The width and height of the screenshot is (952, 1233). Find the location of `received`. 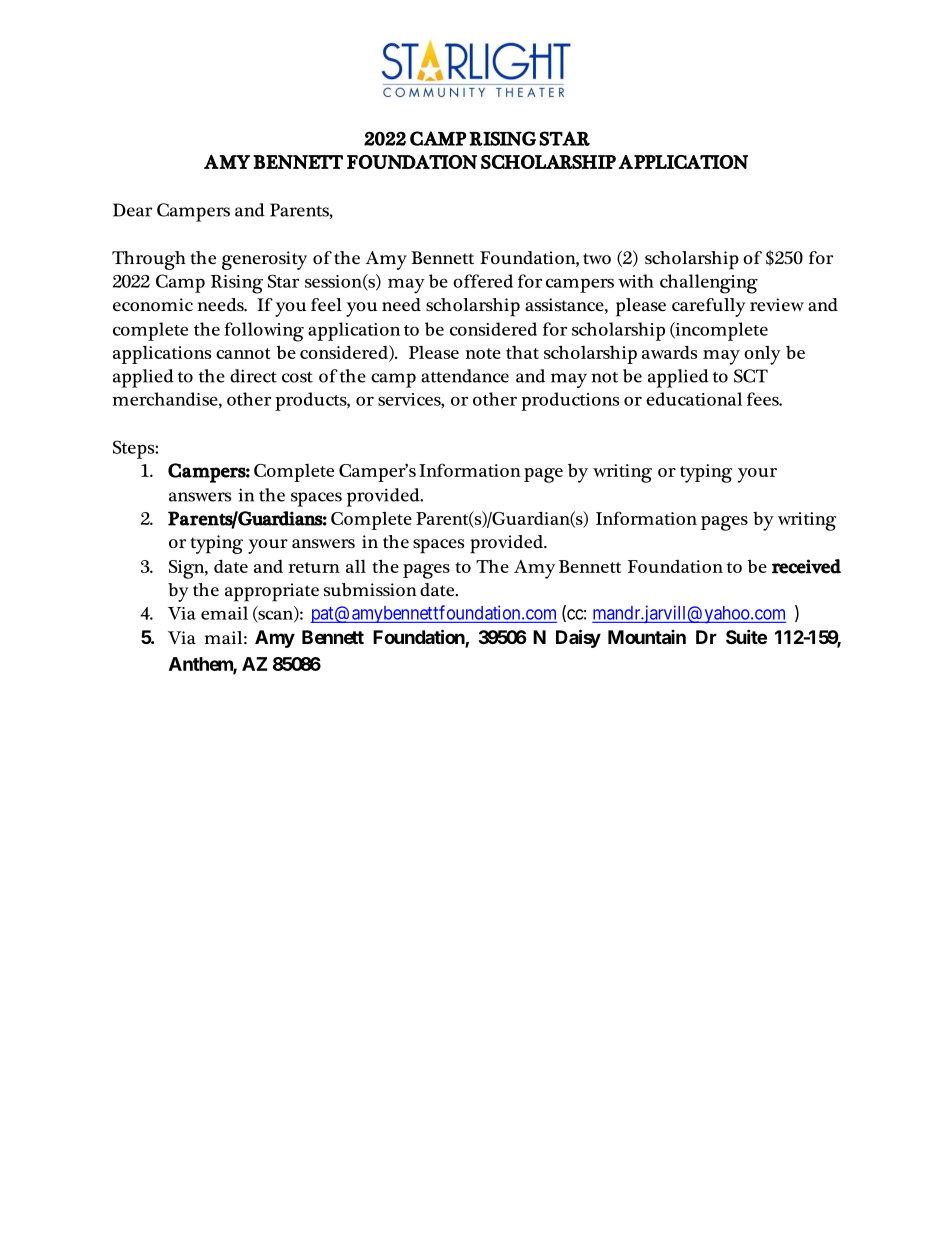

received is located at coordinates (806, 566).
